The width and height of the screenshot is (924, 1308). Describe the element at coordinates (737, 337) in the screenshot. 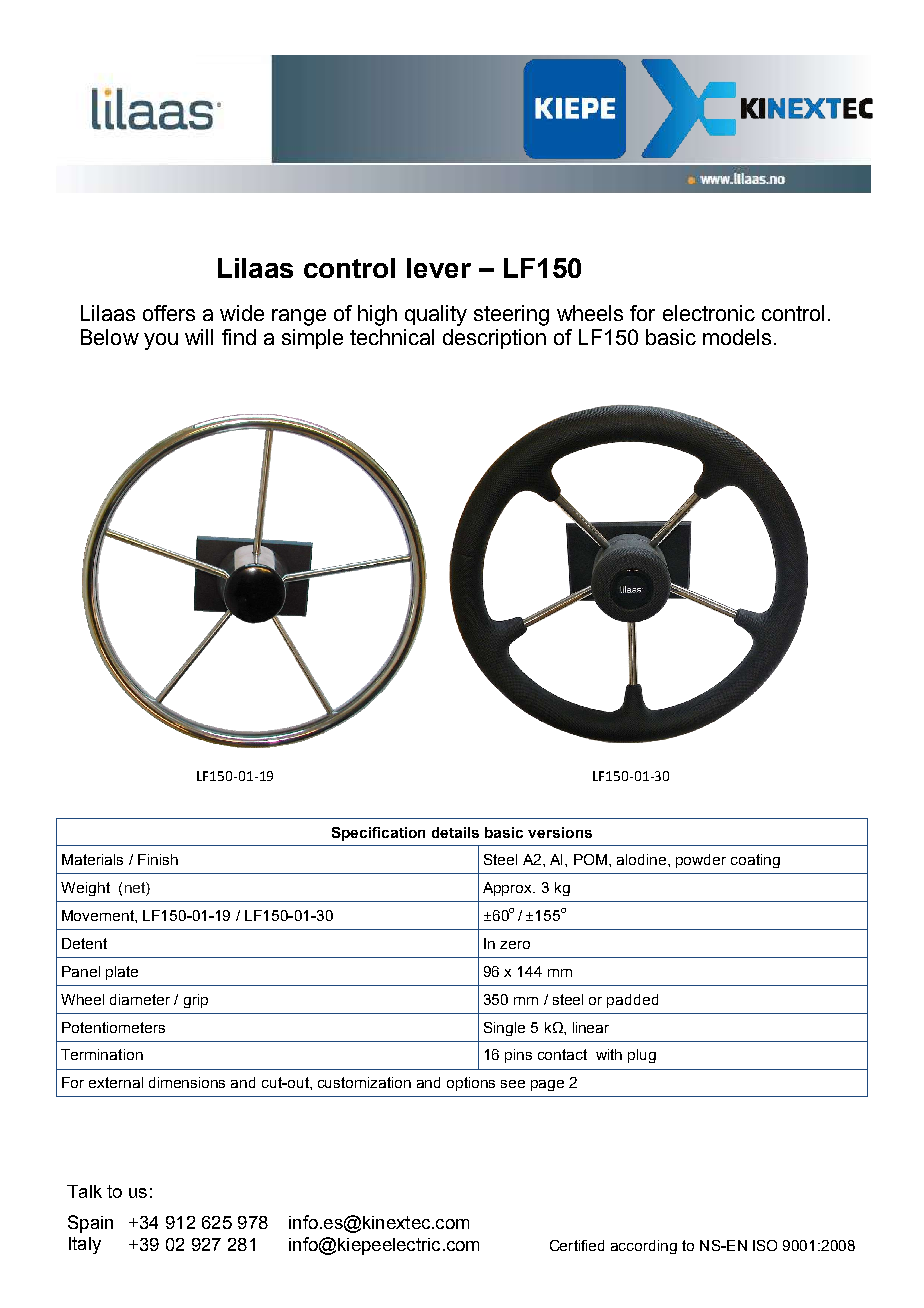

I see `models` at that location.
